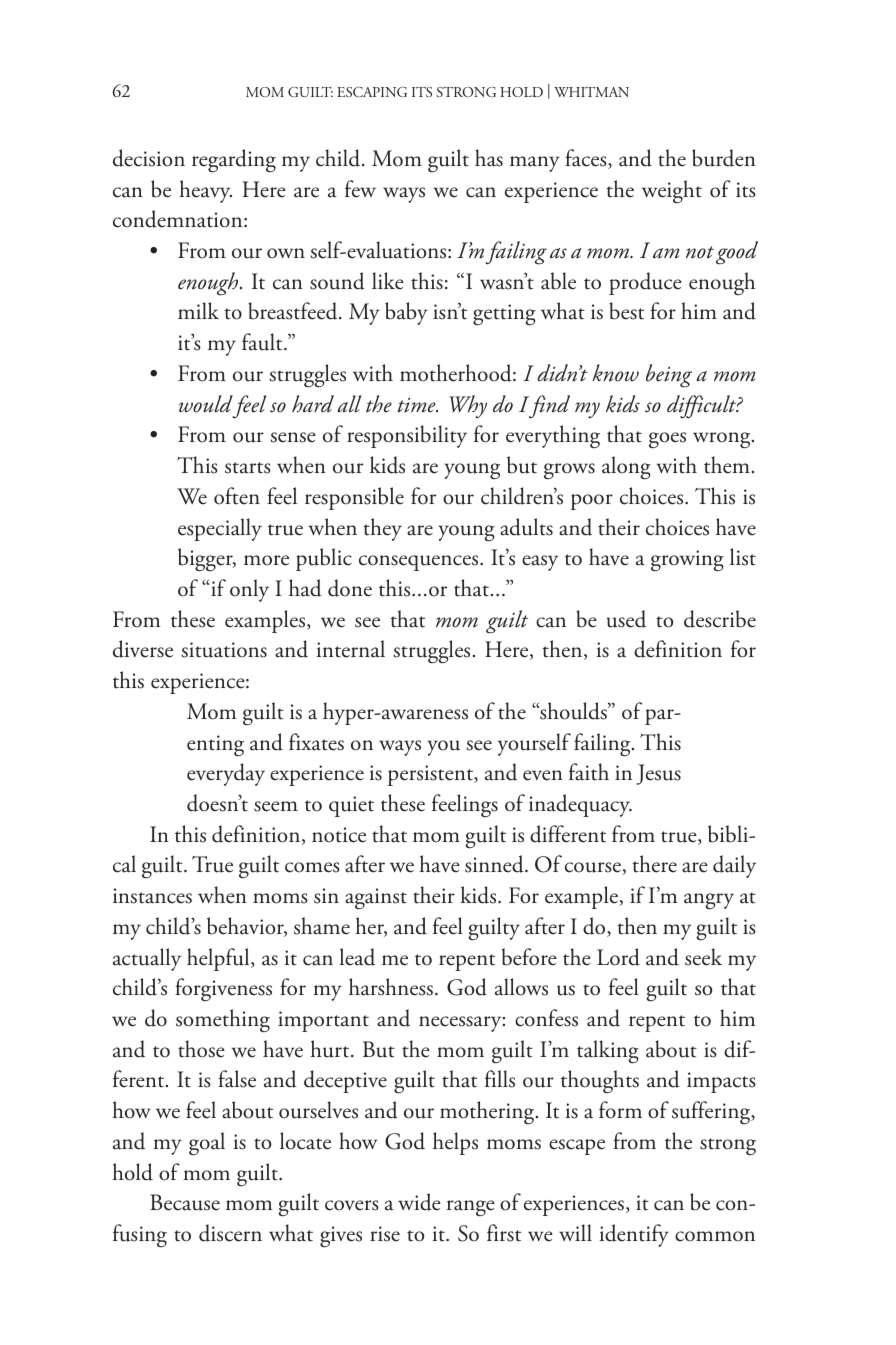 The image size is (896, 1345). I want to click on responsibility, so click(407, 436).
